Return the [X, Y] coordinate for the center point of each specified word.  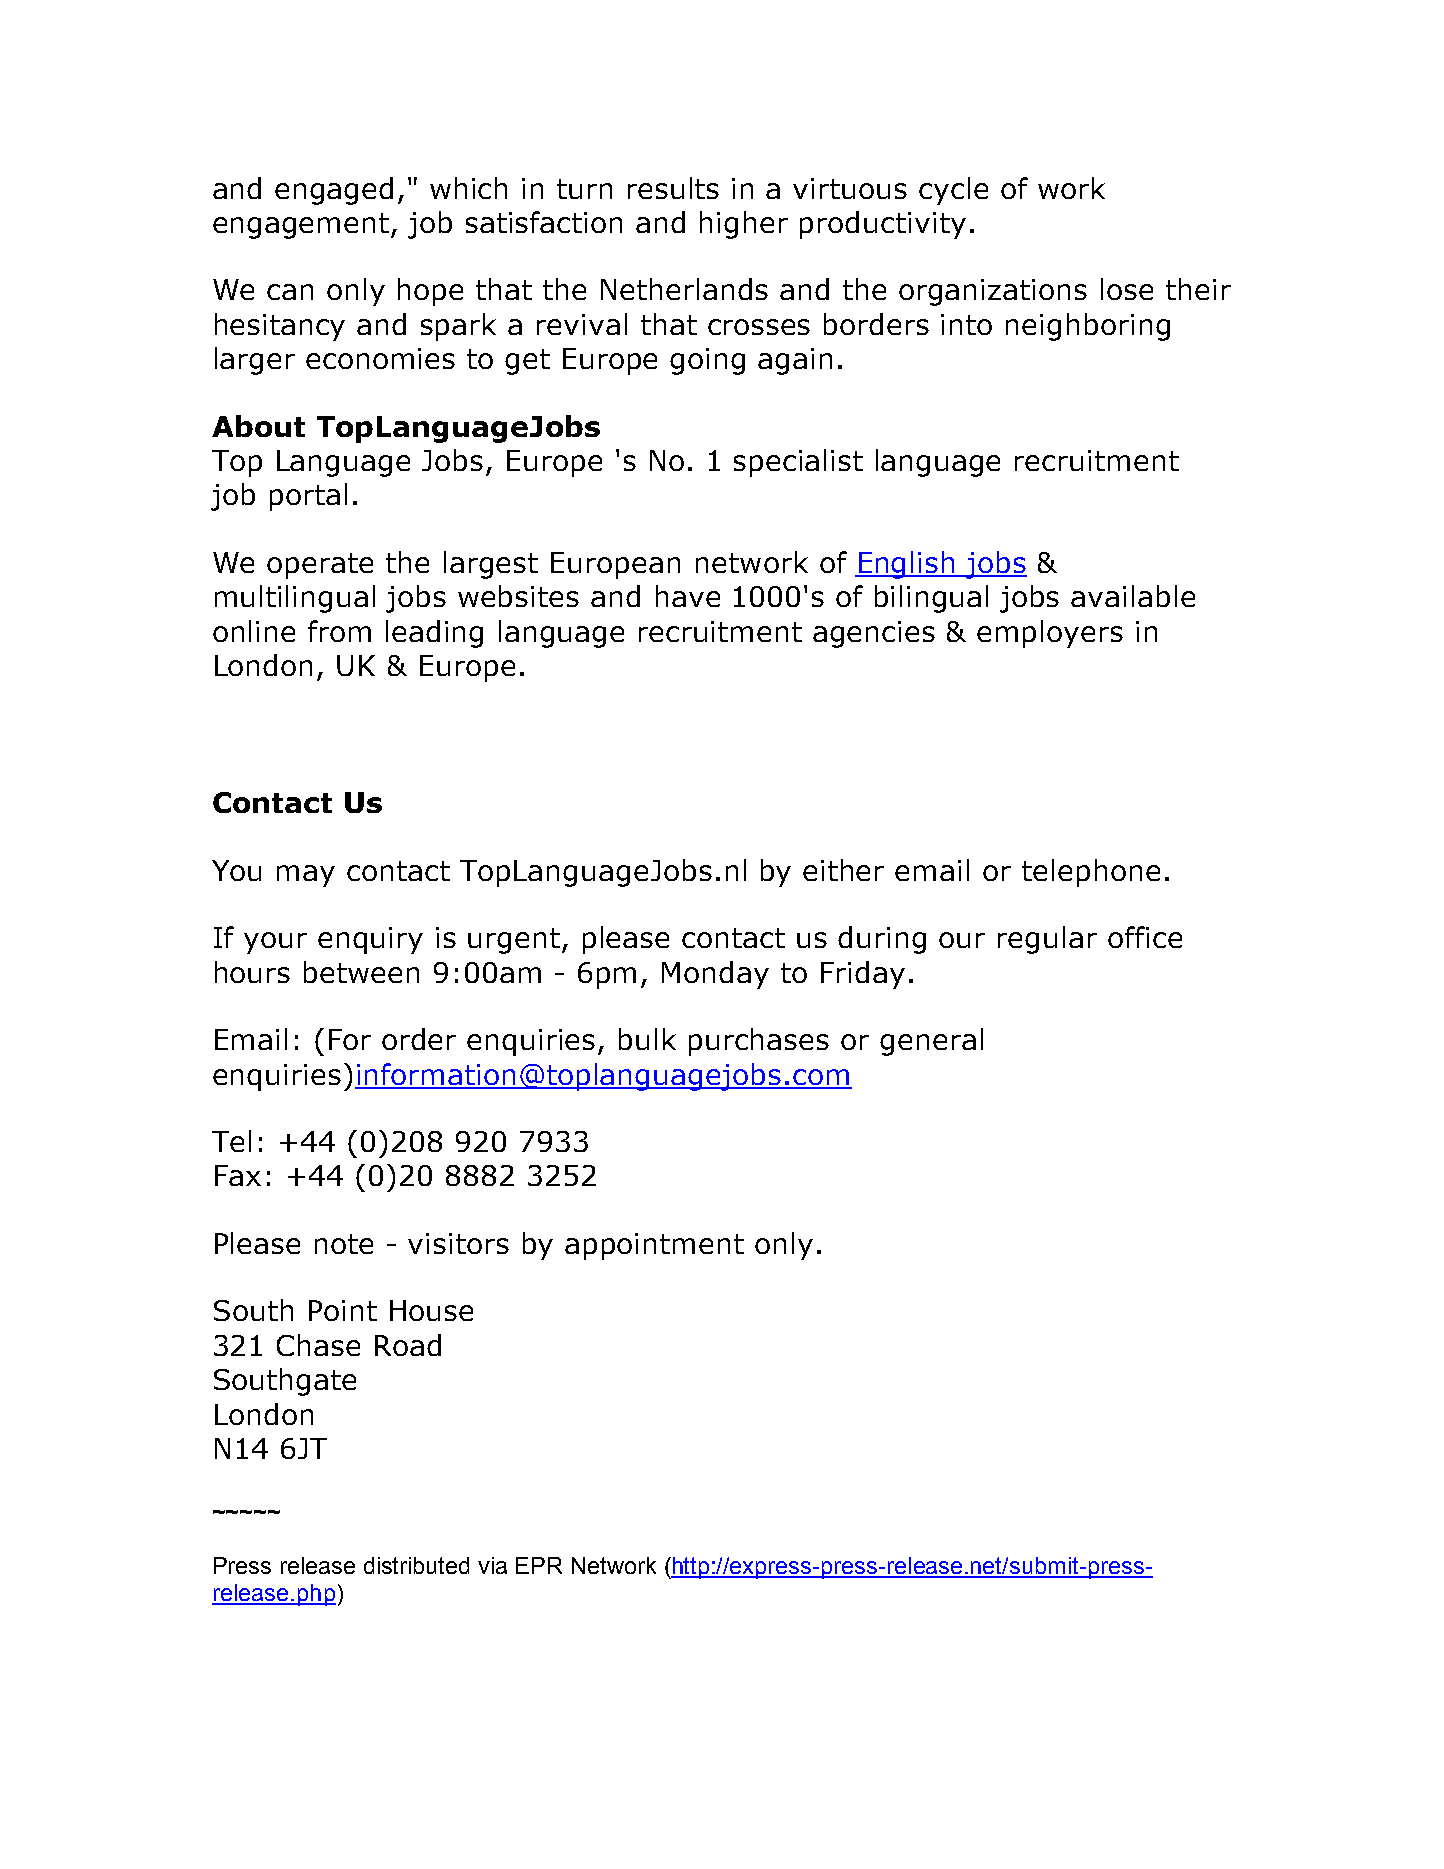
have [688, 596]
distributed [416, 1565]
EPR [539, 1565]
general [931, 1042]
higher [744, 225]
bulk [647, 1039]
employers [1050, 634]
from [339, 631]
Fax [238, 1175]
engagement [302, 226]
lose [1127, 289]
